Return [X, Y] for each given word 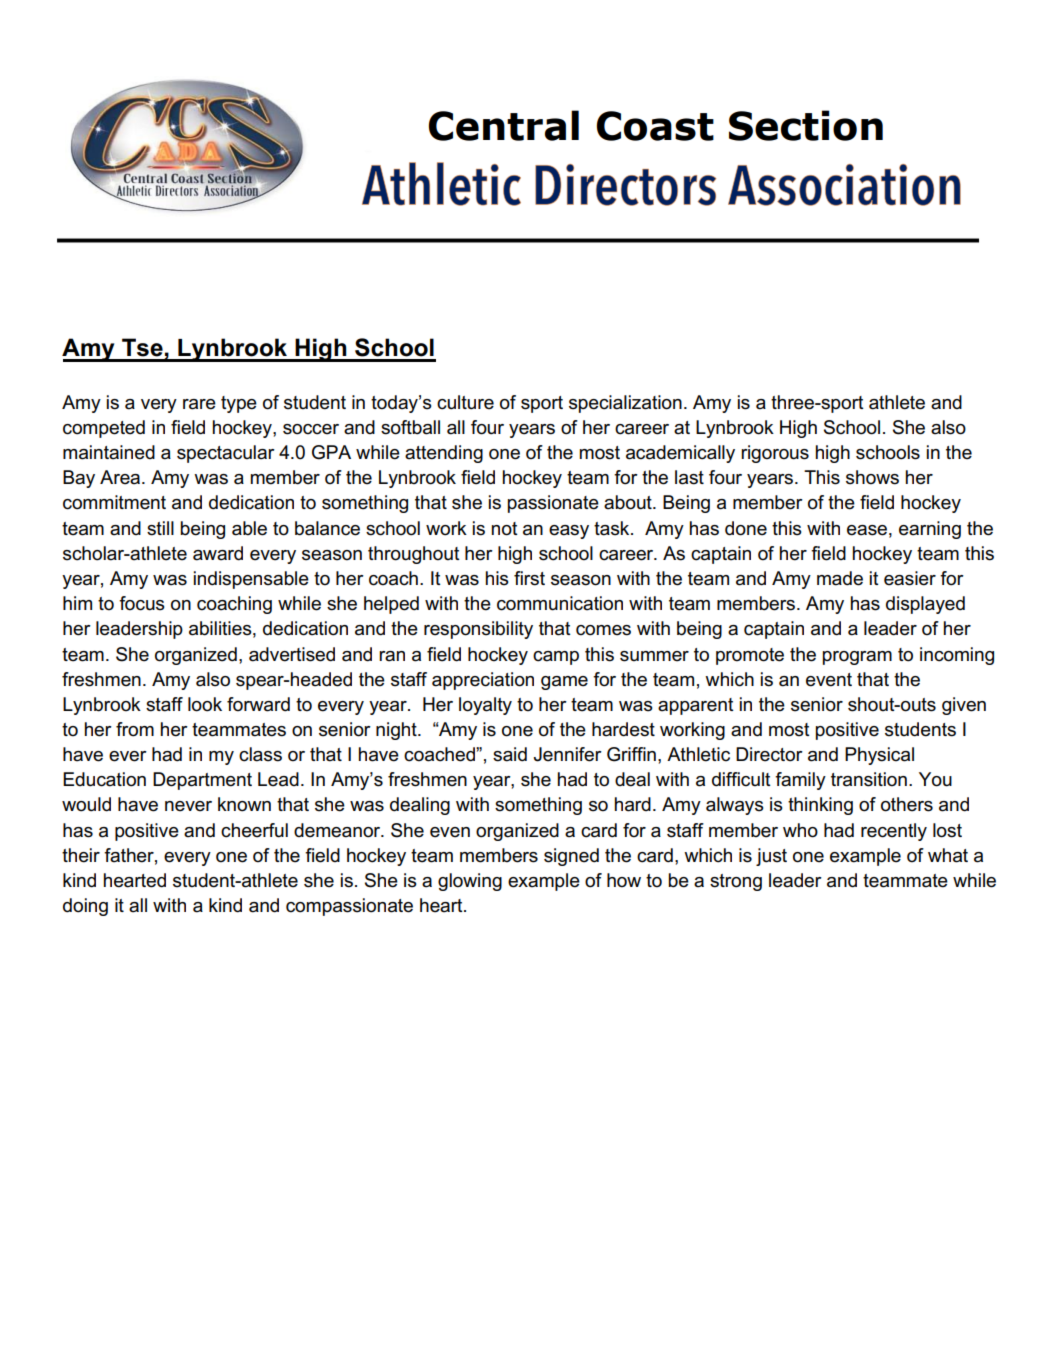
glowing [470, 882]
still [160, 528]
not [505, 529]
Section [806, 125]
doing [85, 907]
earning [930, 530]
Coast [655, 126]
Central [504, 125]
